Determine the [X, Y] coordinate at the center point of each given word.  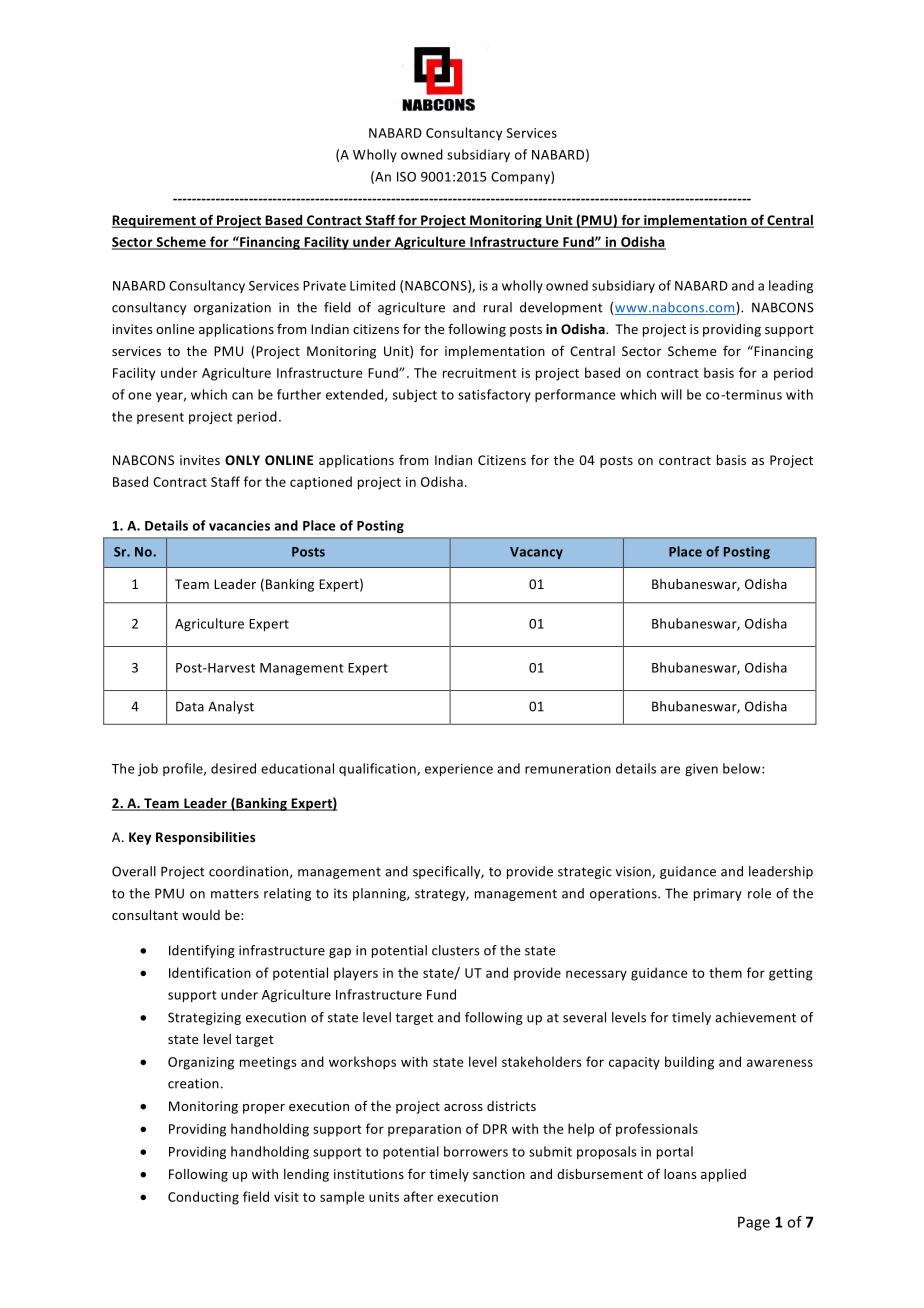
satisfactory [494, 395]
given [701, 770]
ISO [406, 177]
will [671, 394]
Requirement [155, 221]
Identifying [202, 951]
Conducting [203, 1198]
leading [791, 286]
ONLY [242, 460]
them [725, 972]
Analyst [231, 707]
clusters [456, 950]
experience [459, 770]
